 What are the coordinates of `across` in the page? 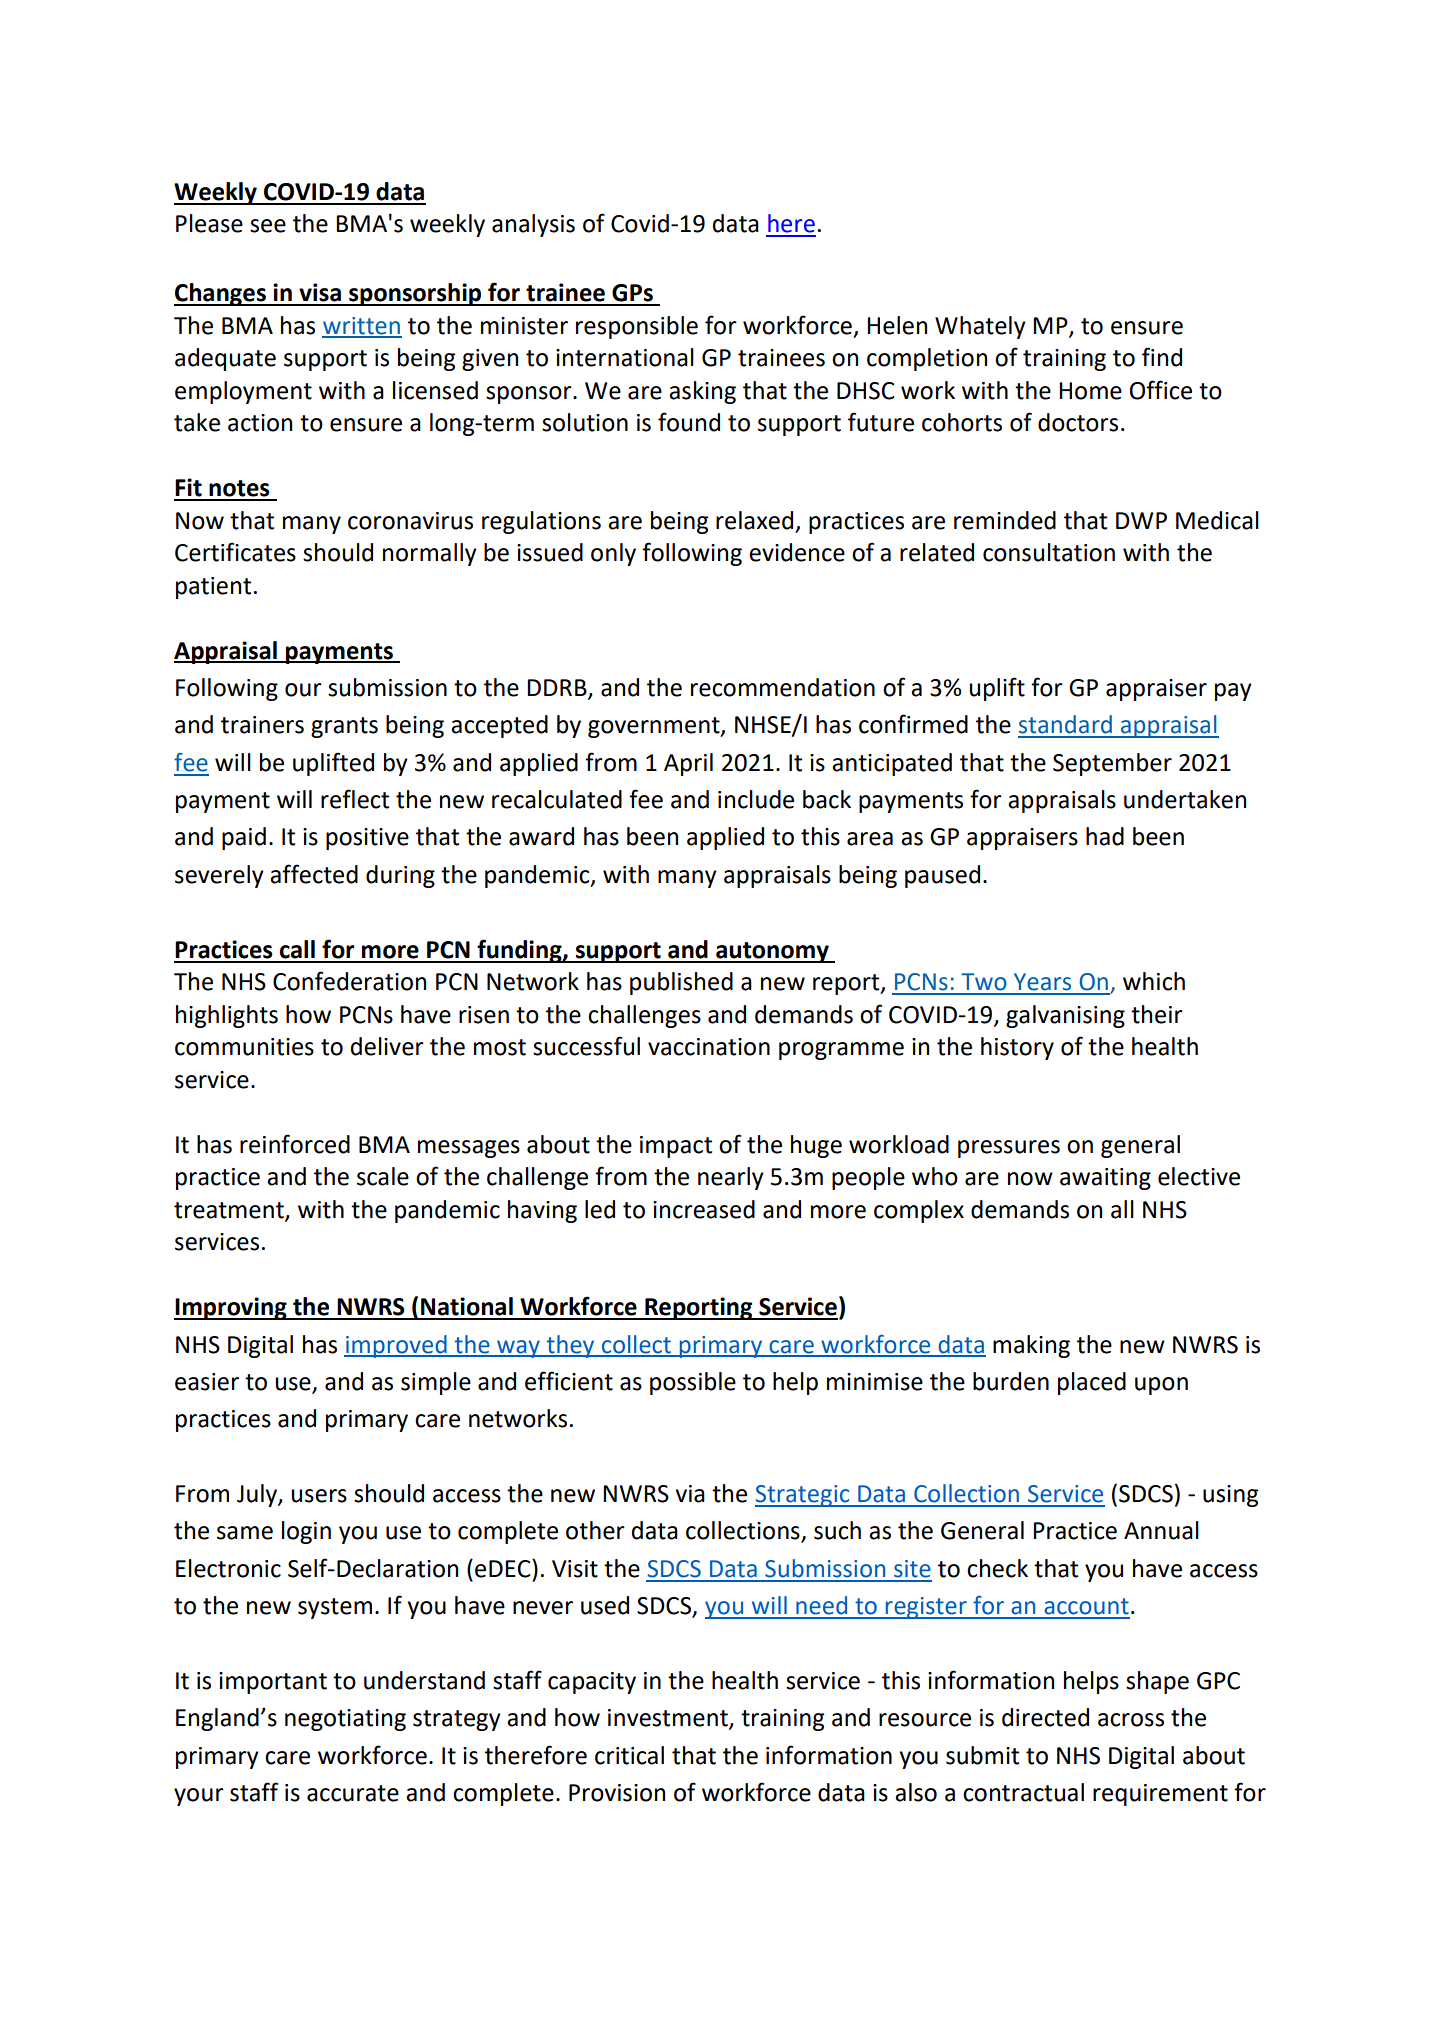 It's located at (1131, 1720).
